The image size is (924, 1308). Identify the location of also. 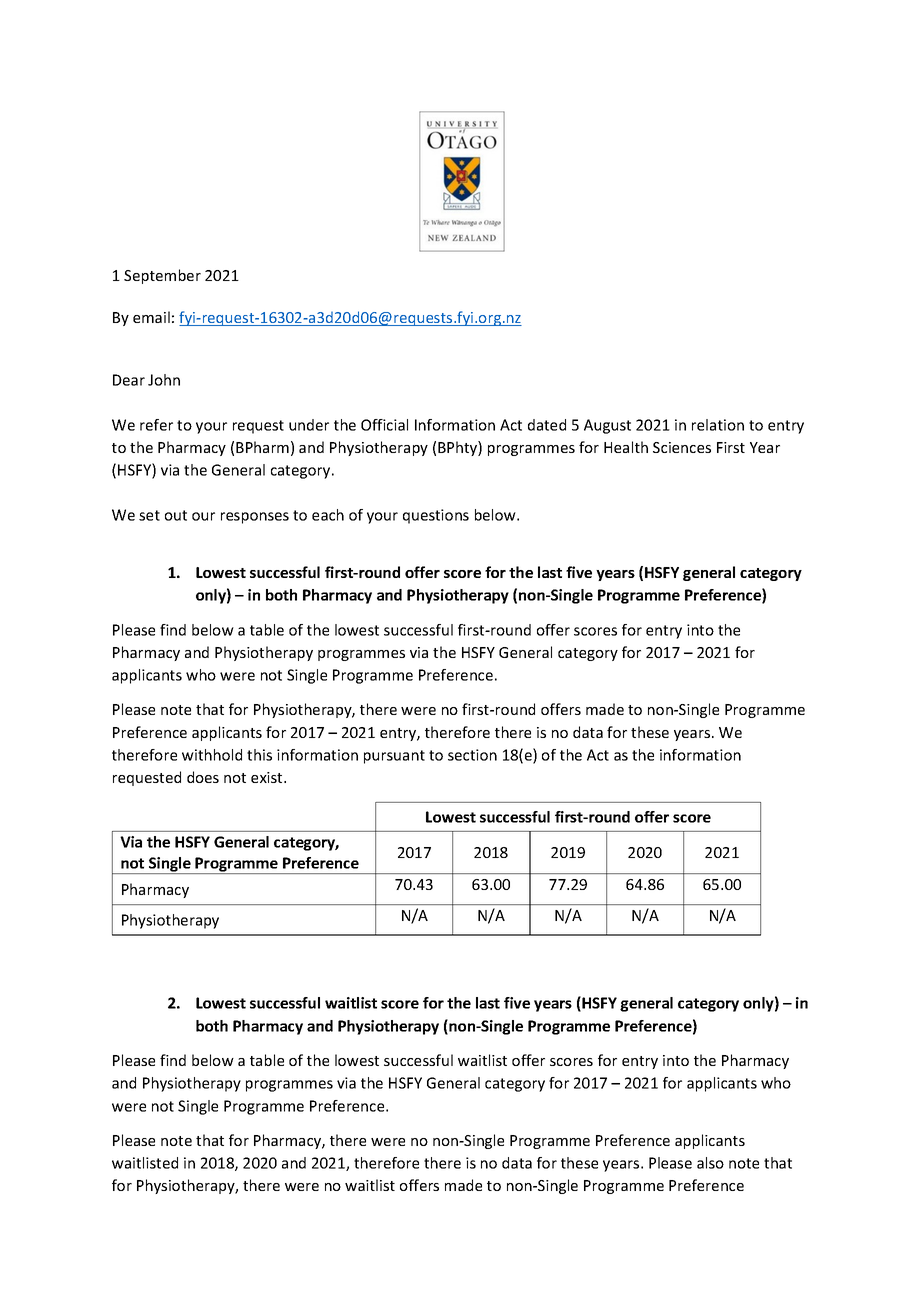
(710, 1163).
